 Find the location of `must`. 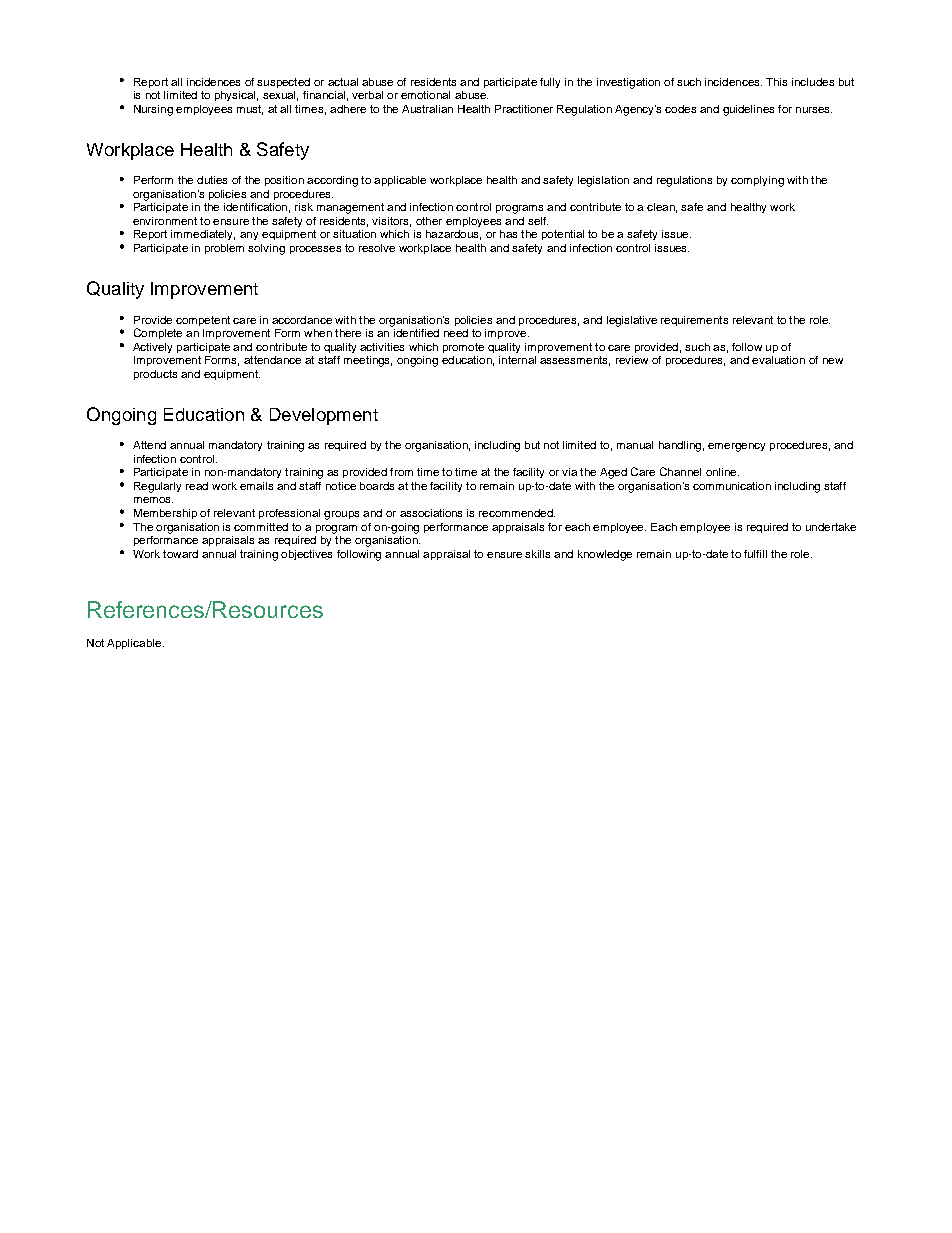

must is located at coordinates (250, 110).
